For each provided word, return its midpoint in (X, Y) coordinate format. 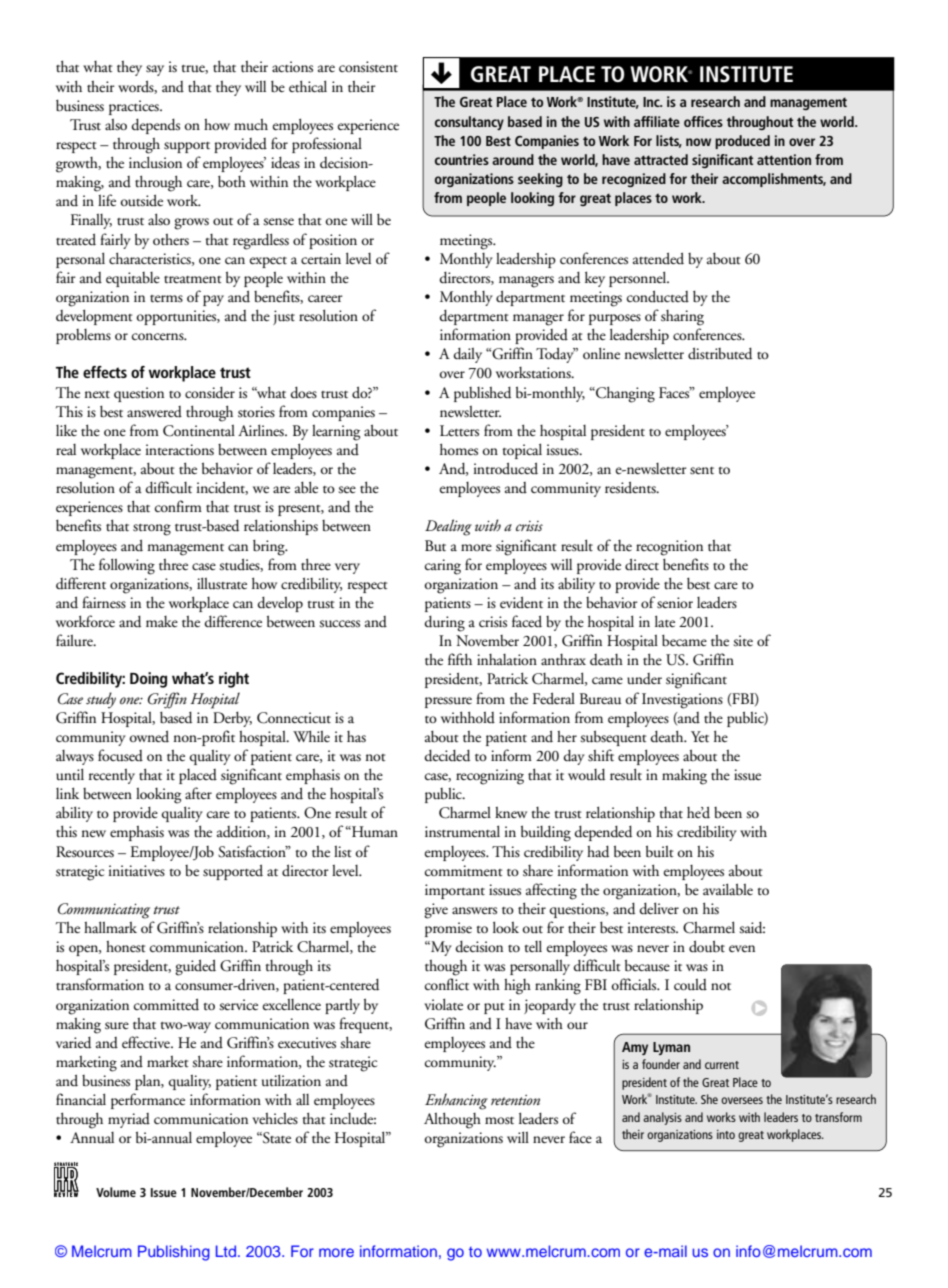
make (162, 621)
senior (675, 603)
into (726, 1134)
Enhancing (456, 1101)
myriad (129, 1120)
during (444, 624)
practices (135, 107)
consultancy (469, 123)
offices (703, 121)
